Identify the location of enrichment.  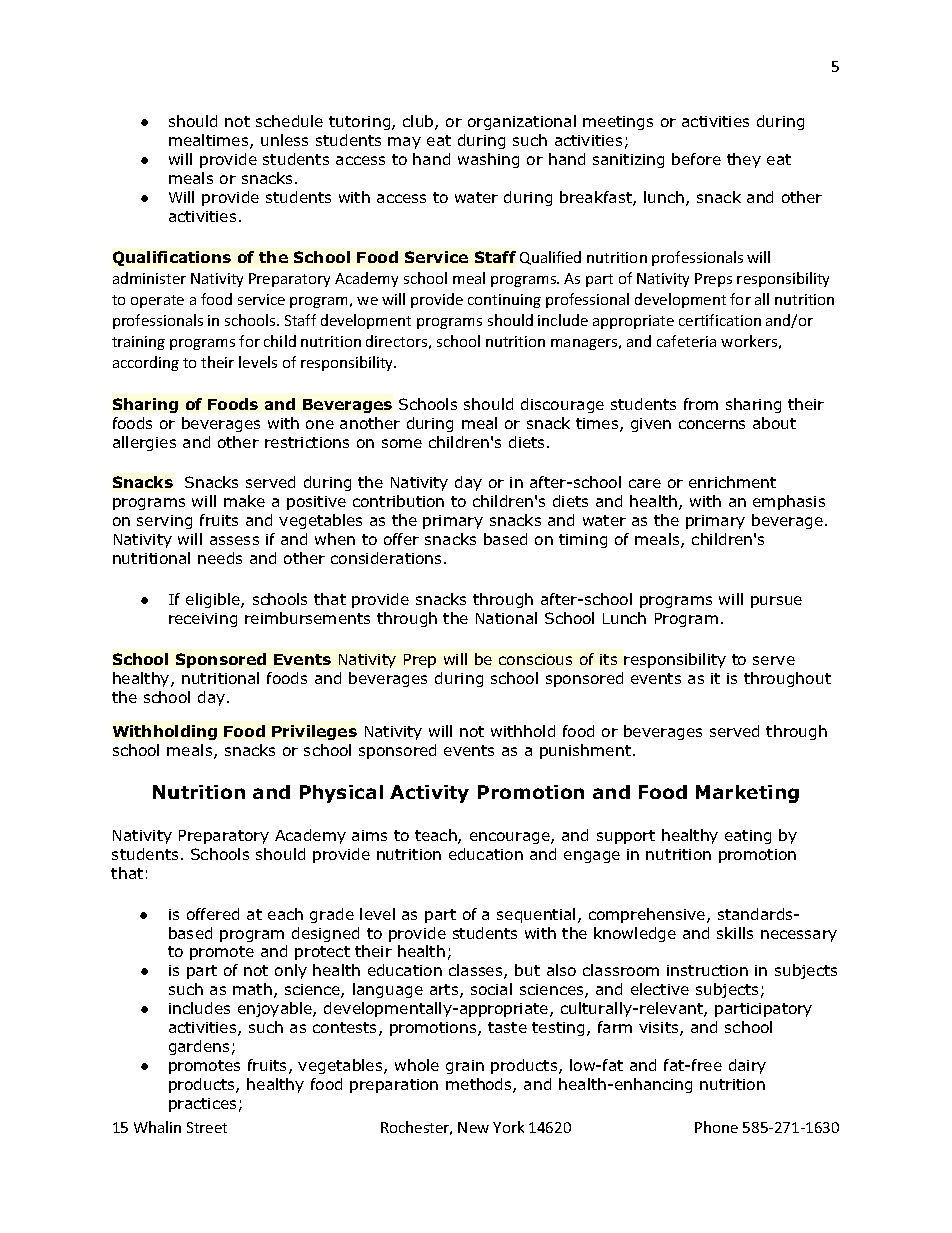
(732, 482).
